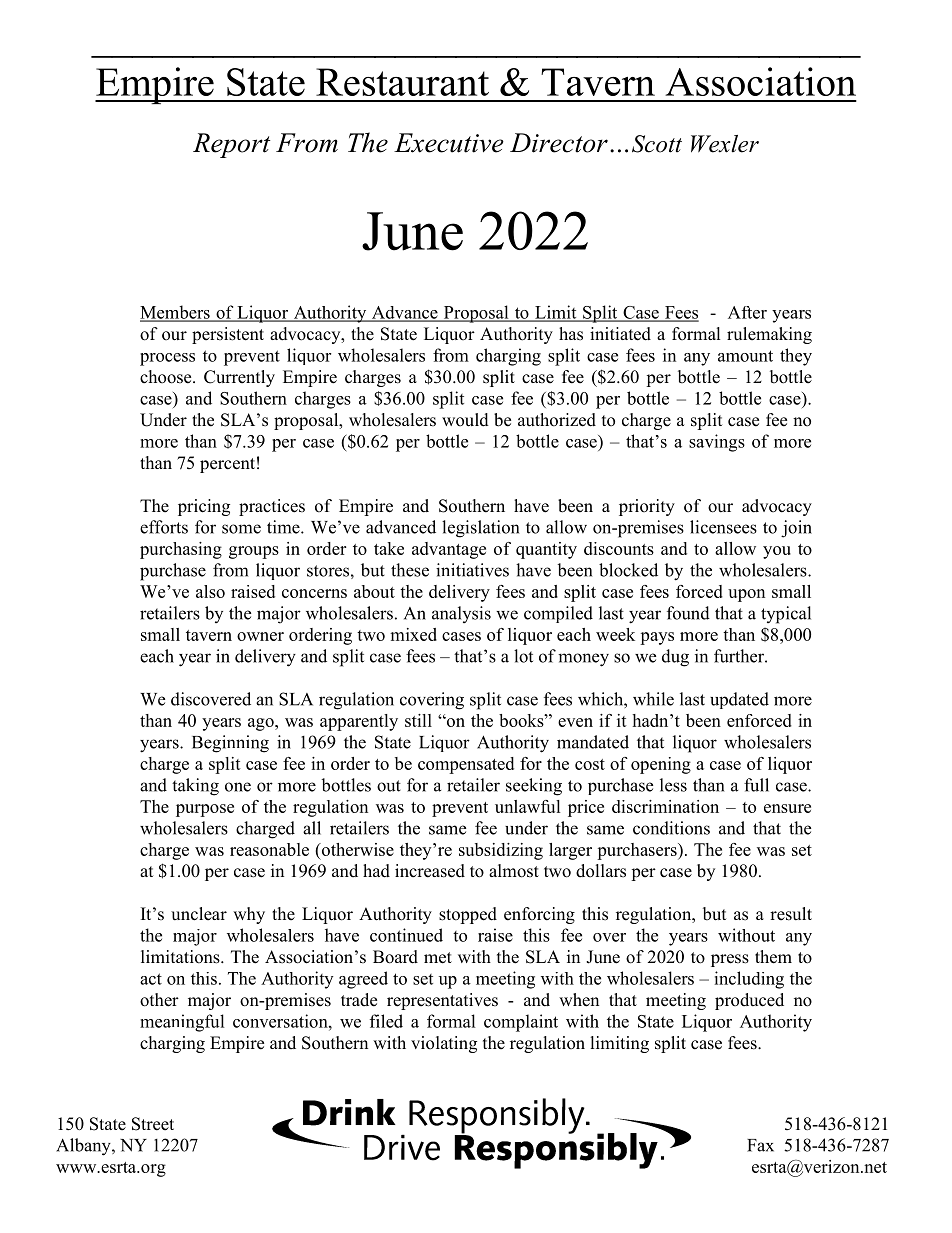  What do you see at coordinates (153, 1124) in the page?
I see `Street` at bounding box center [153, 1124].
